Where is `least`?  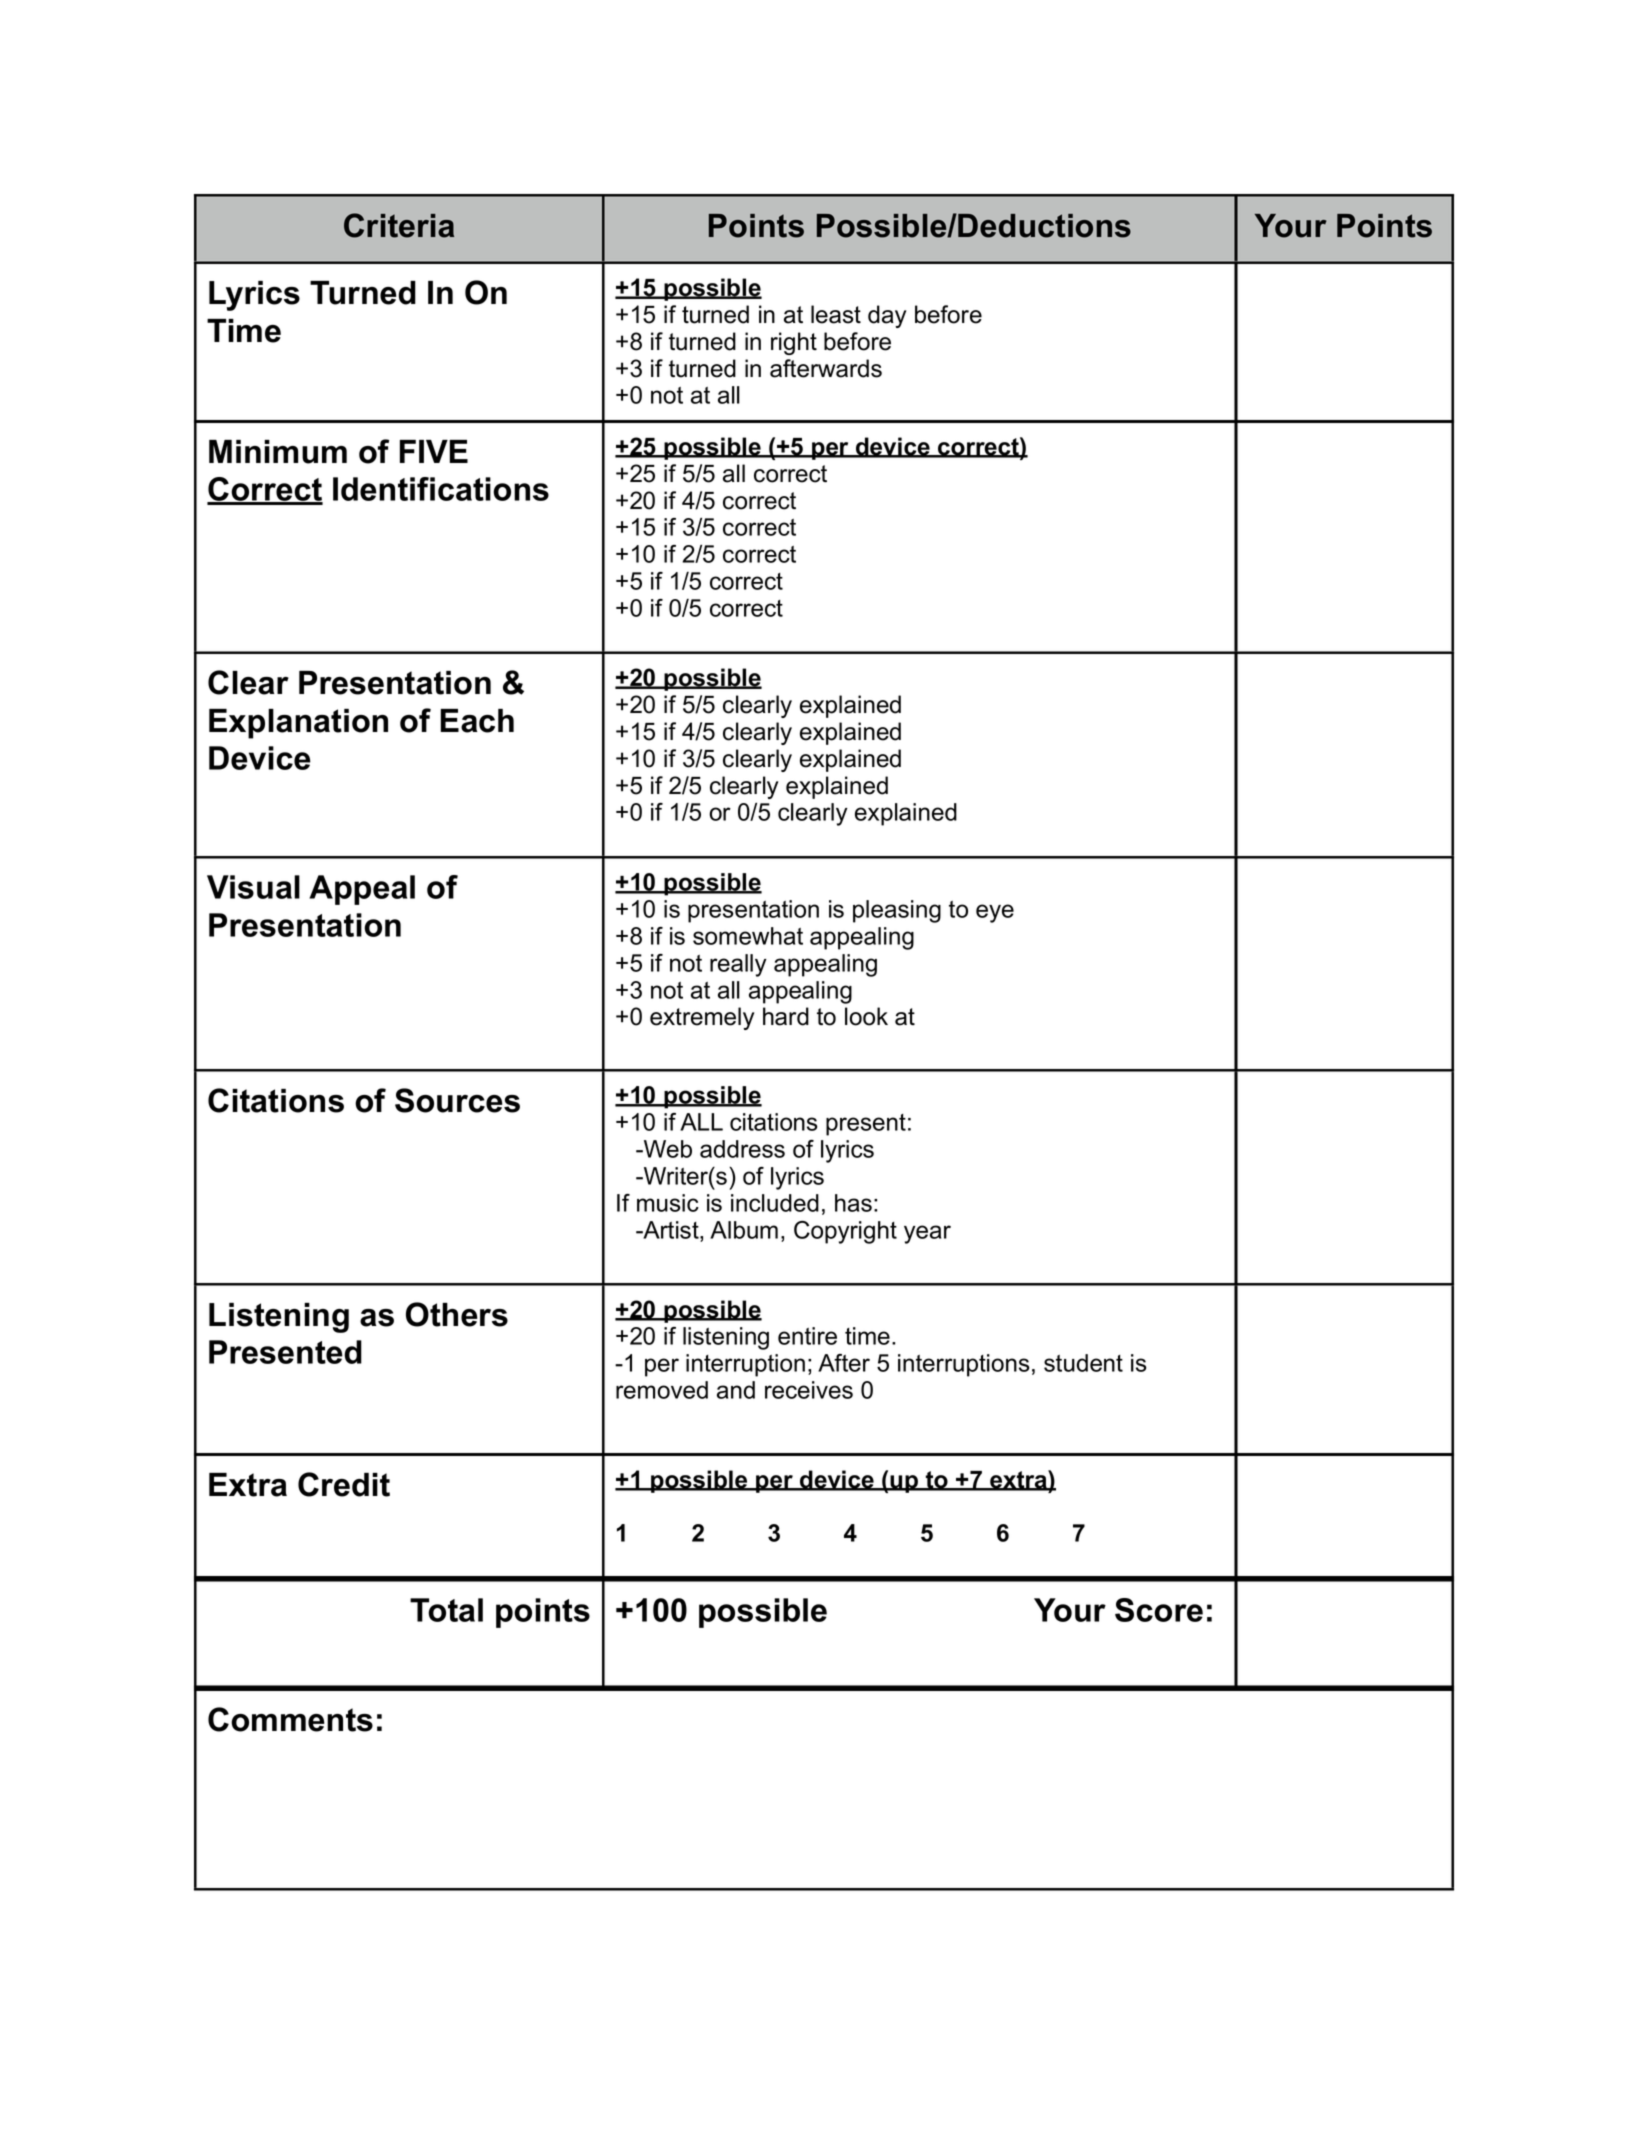
least is located at coordinates (836, 314).
